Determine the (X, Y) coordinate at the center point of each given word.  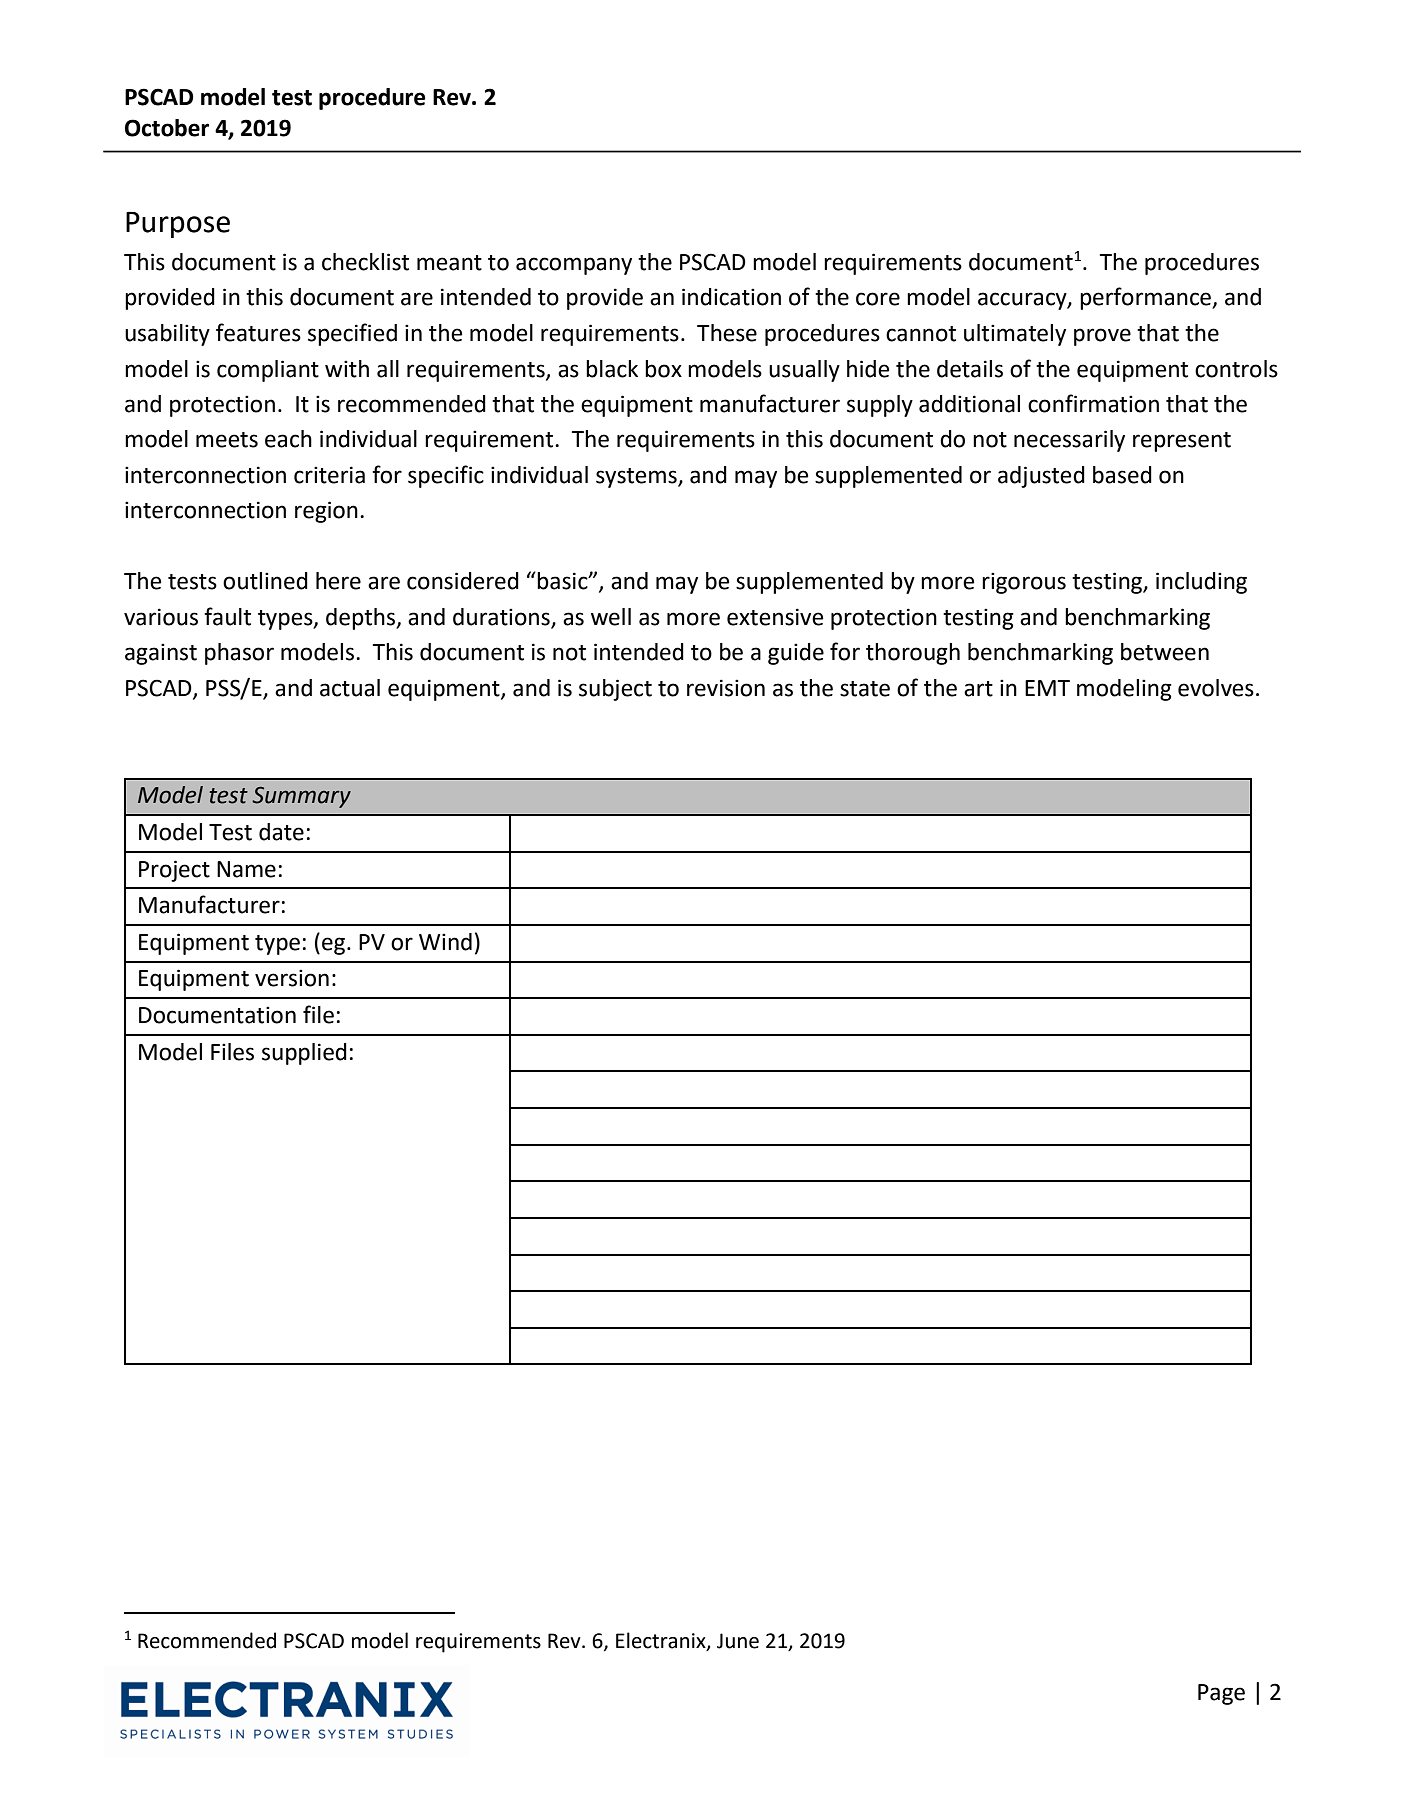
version (292, 978)
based (1122, 475)
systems (637, 478)
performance (1146, 298)
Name (246, 869)
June (738, 1641)
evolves (1216, 688)
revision (726, 688)
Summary (301, 797)
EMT (1047, 688)
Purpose (178, 225)
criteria (329, 475)
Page (1221, 1694)
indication (731, 297)
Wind (445, 942)
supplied (304, 1054)
